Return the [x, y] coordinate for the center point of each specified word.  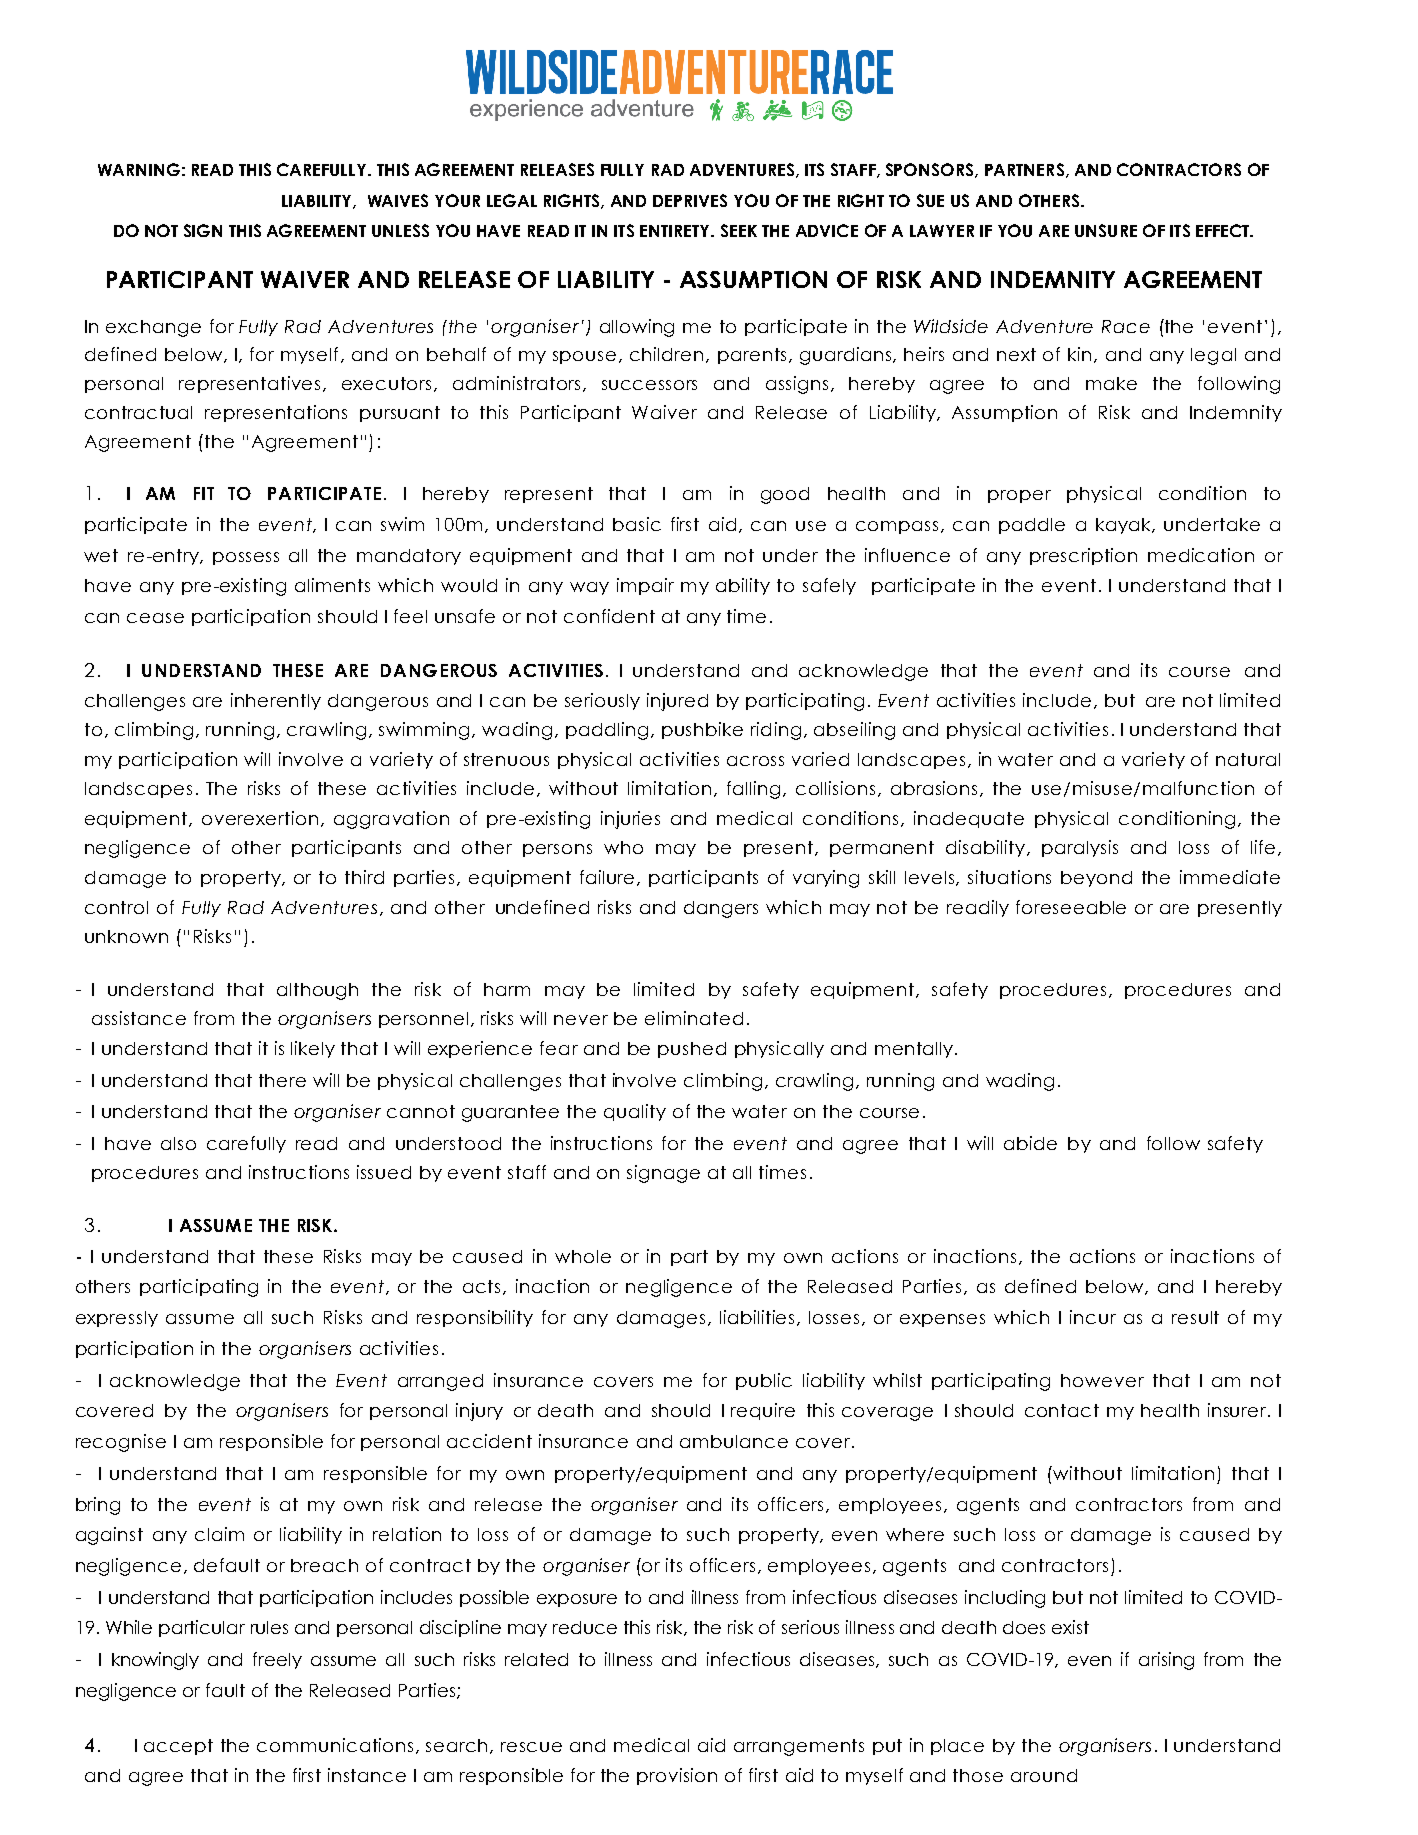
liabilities [759, 1318]
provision [677, 1776]
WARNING [139, 169]
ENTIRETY [676, 231]
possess [246, 558]
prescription [1083, 556]
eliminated [694, 1018]
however [1102, 1380]
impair [645, 586]
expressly [117, 1319]
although [317, 991]
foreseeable [1071, 907]
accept [178, 1747]
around [1044, 1775]
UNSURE [1106, 230]
